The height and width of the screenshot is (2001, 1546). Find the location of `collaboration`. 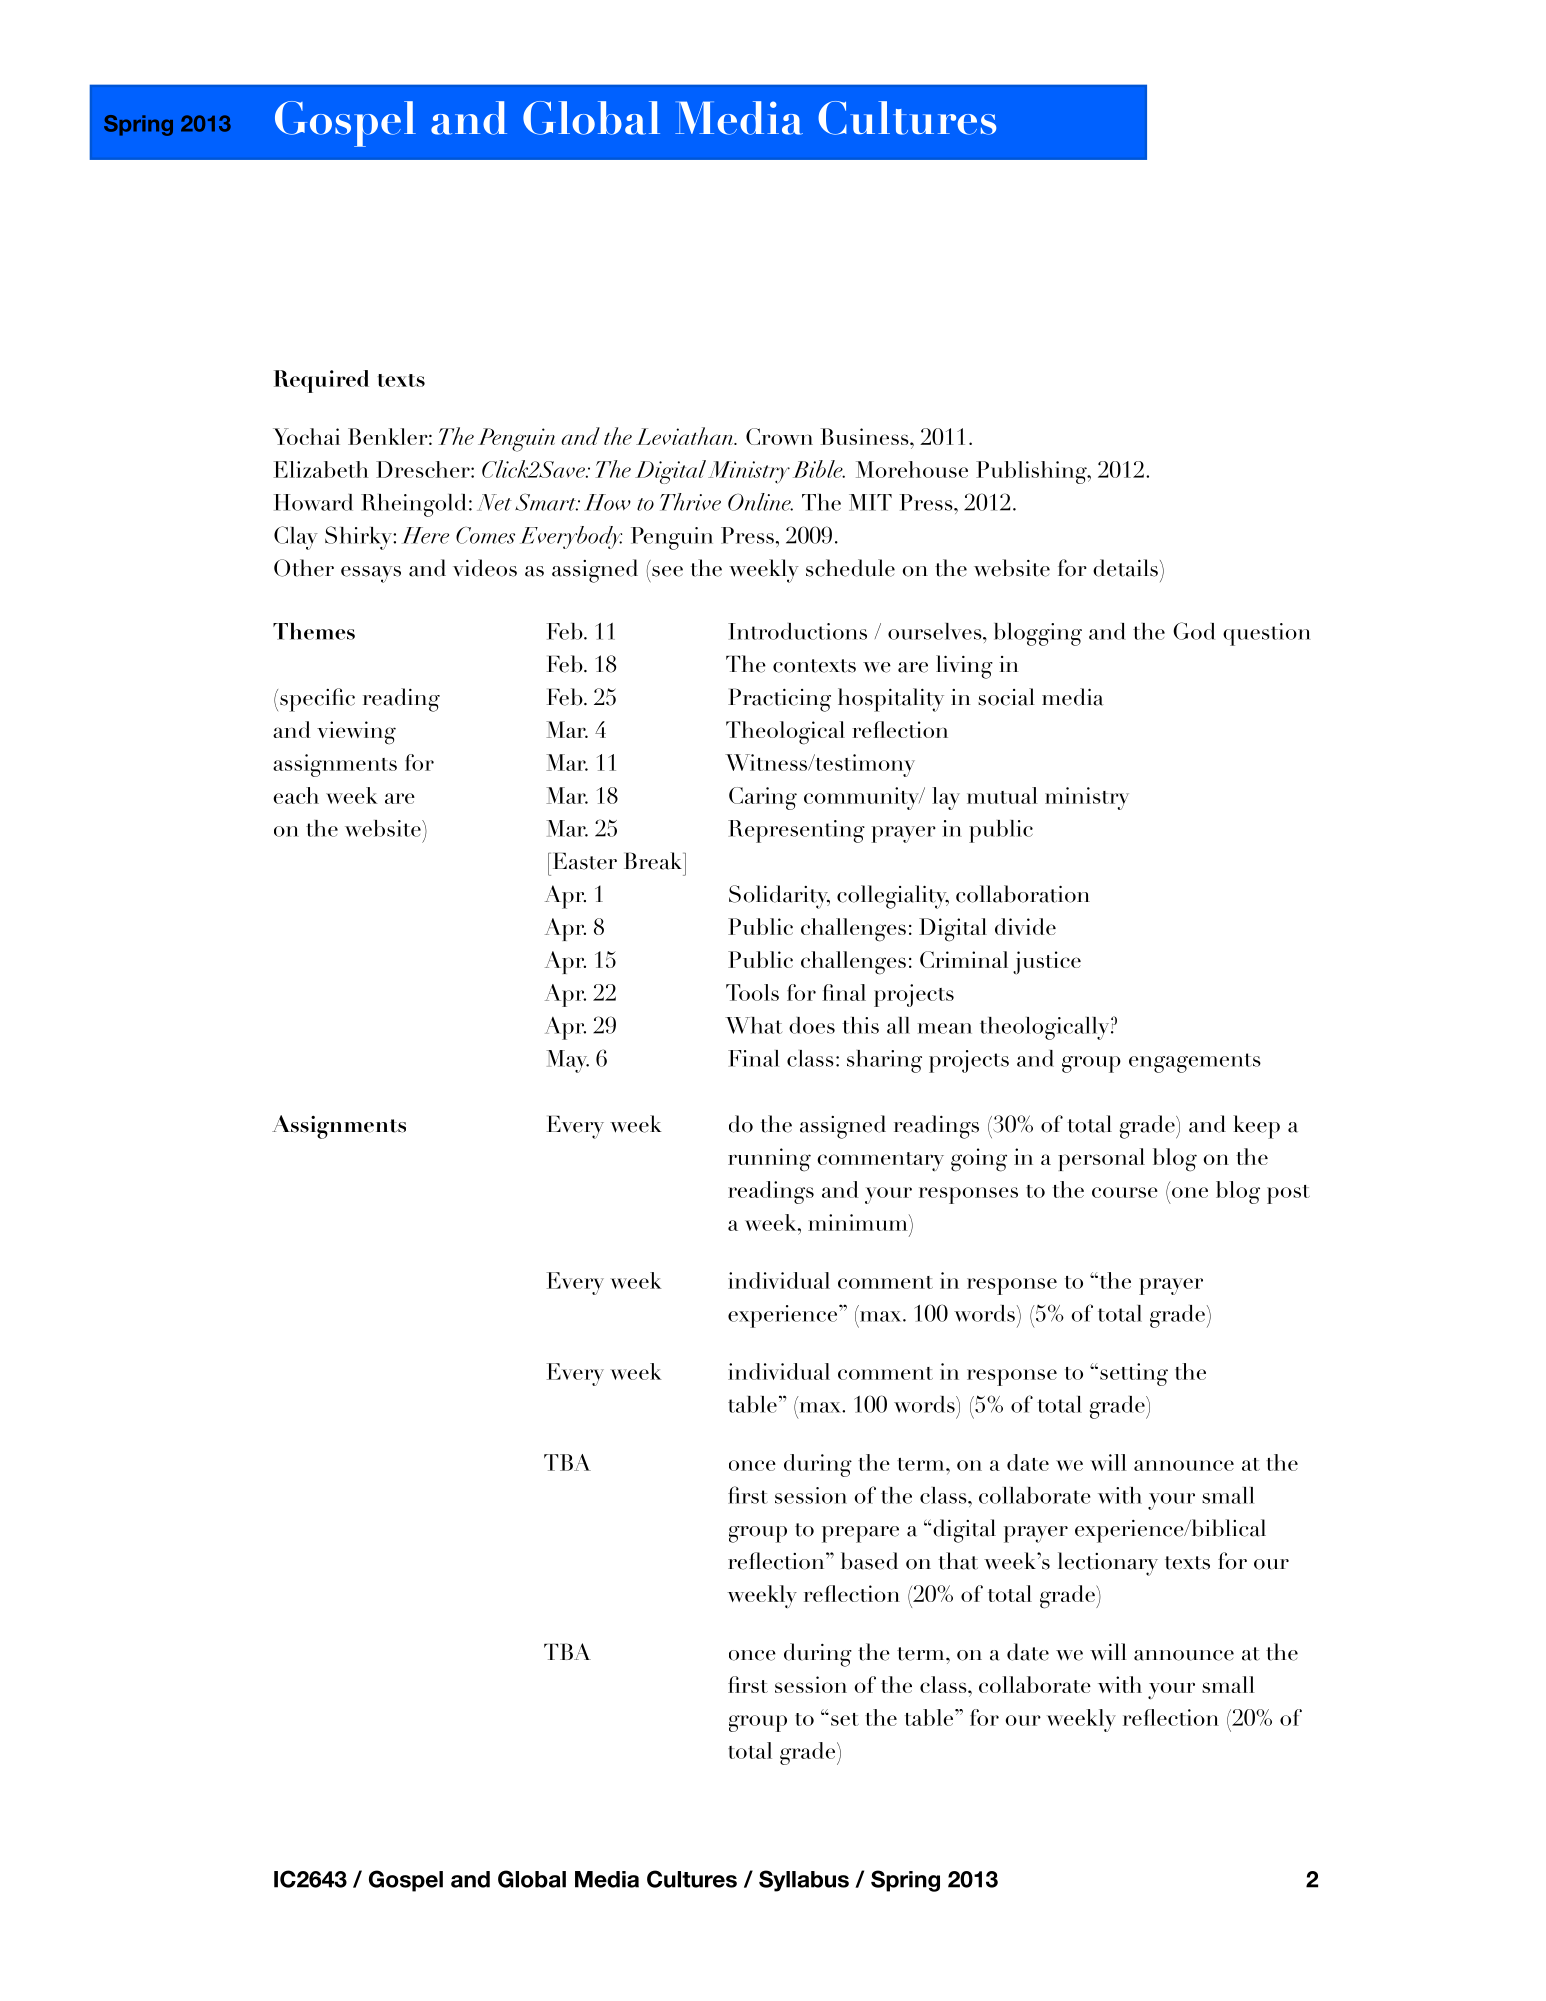

collaboration is located at coordinates (1023, 894).
